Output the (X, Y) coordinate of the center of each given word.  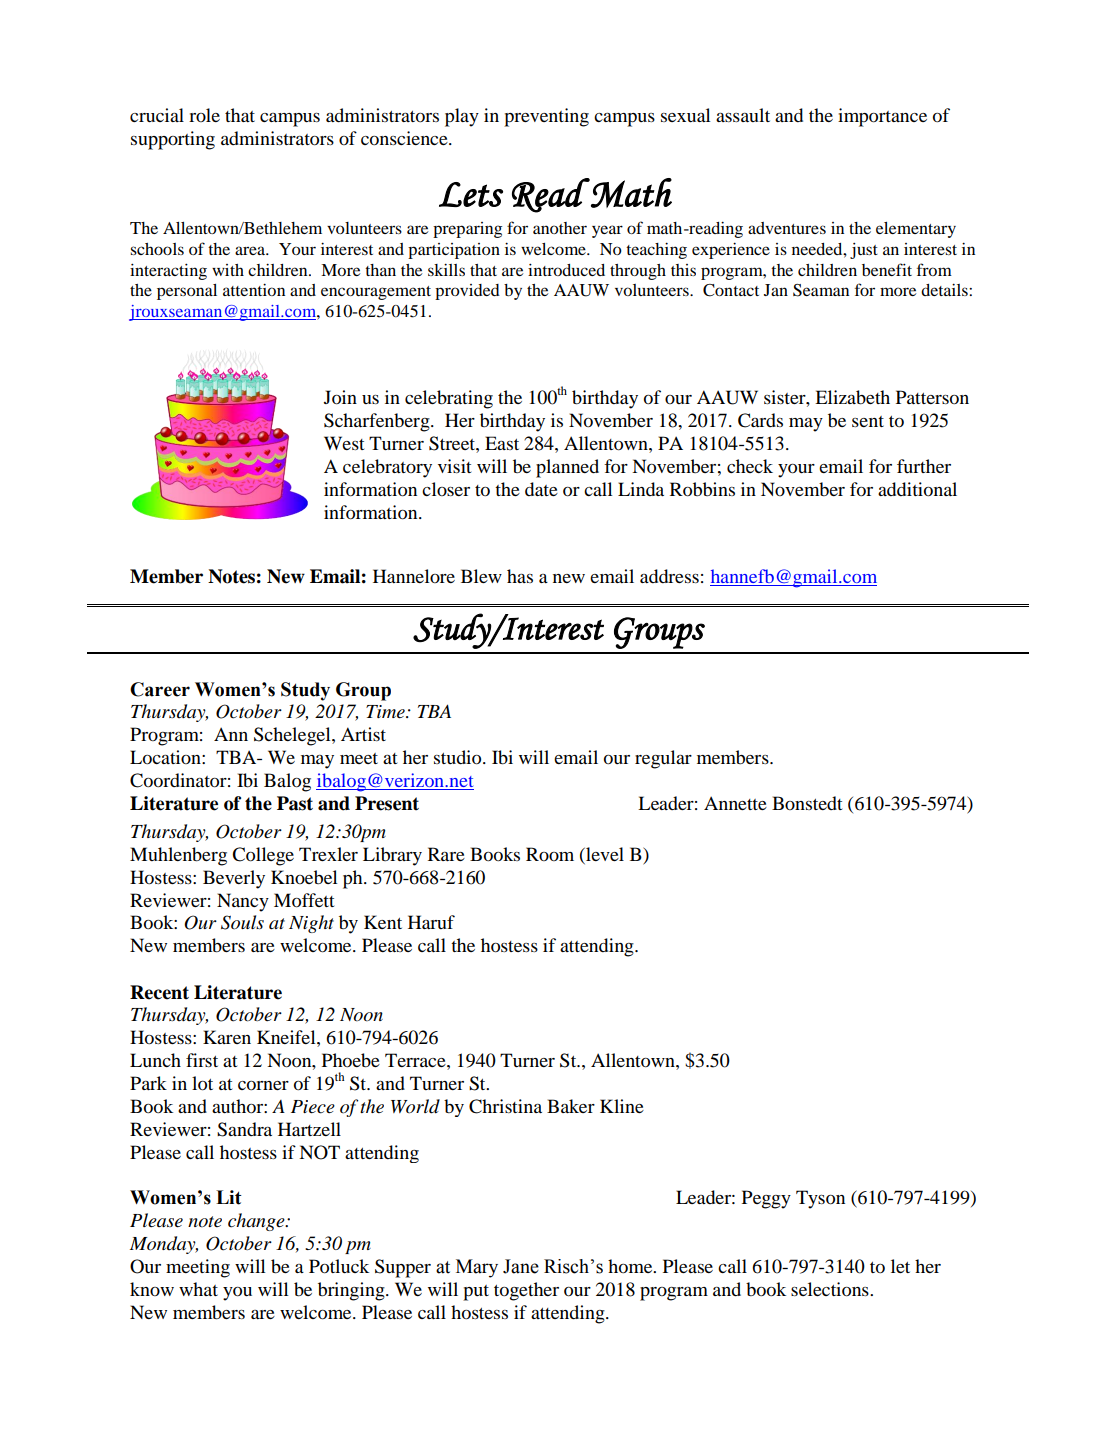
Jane (521, 1266)
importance (882, 117)
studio (459, 757)
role (204, 115)
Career (160, 689)
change (257, 1222)
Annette (735, 803)
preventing (546, 117)
